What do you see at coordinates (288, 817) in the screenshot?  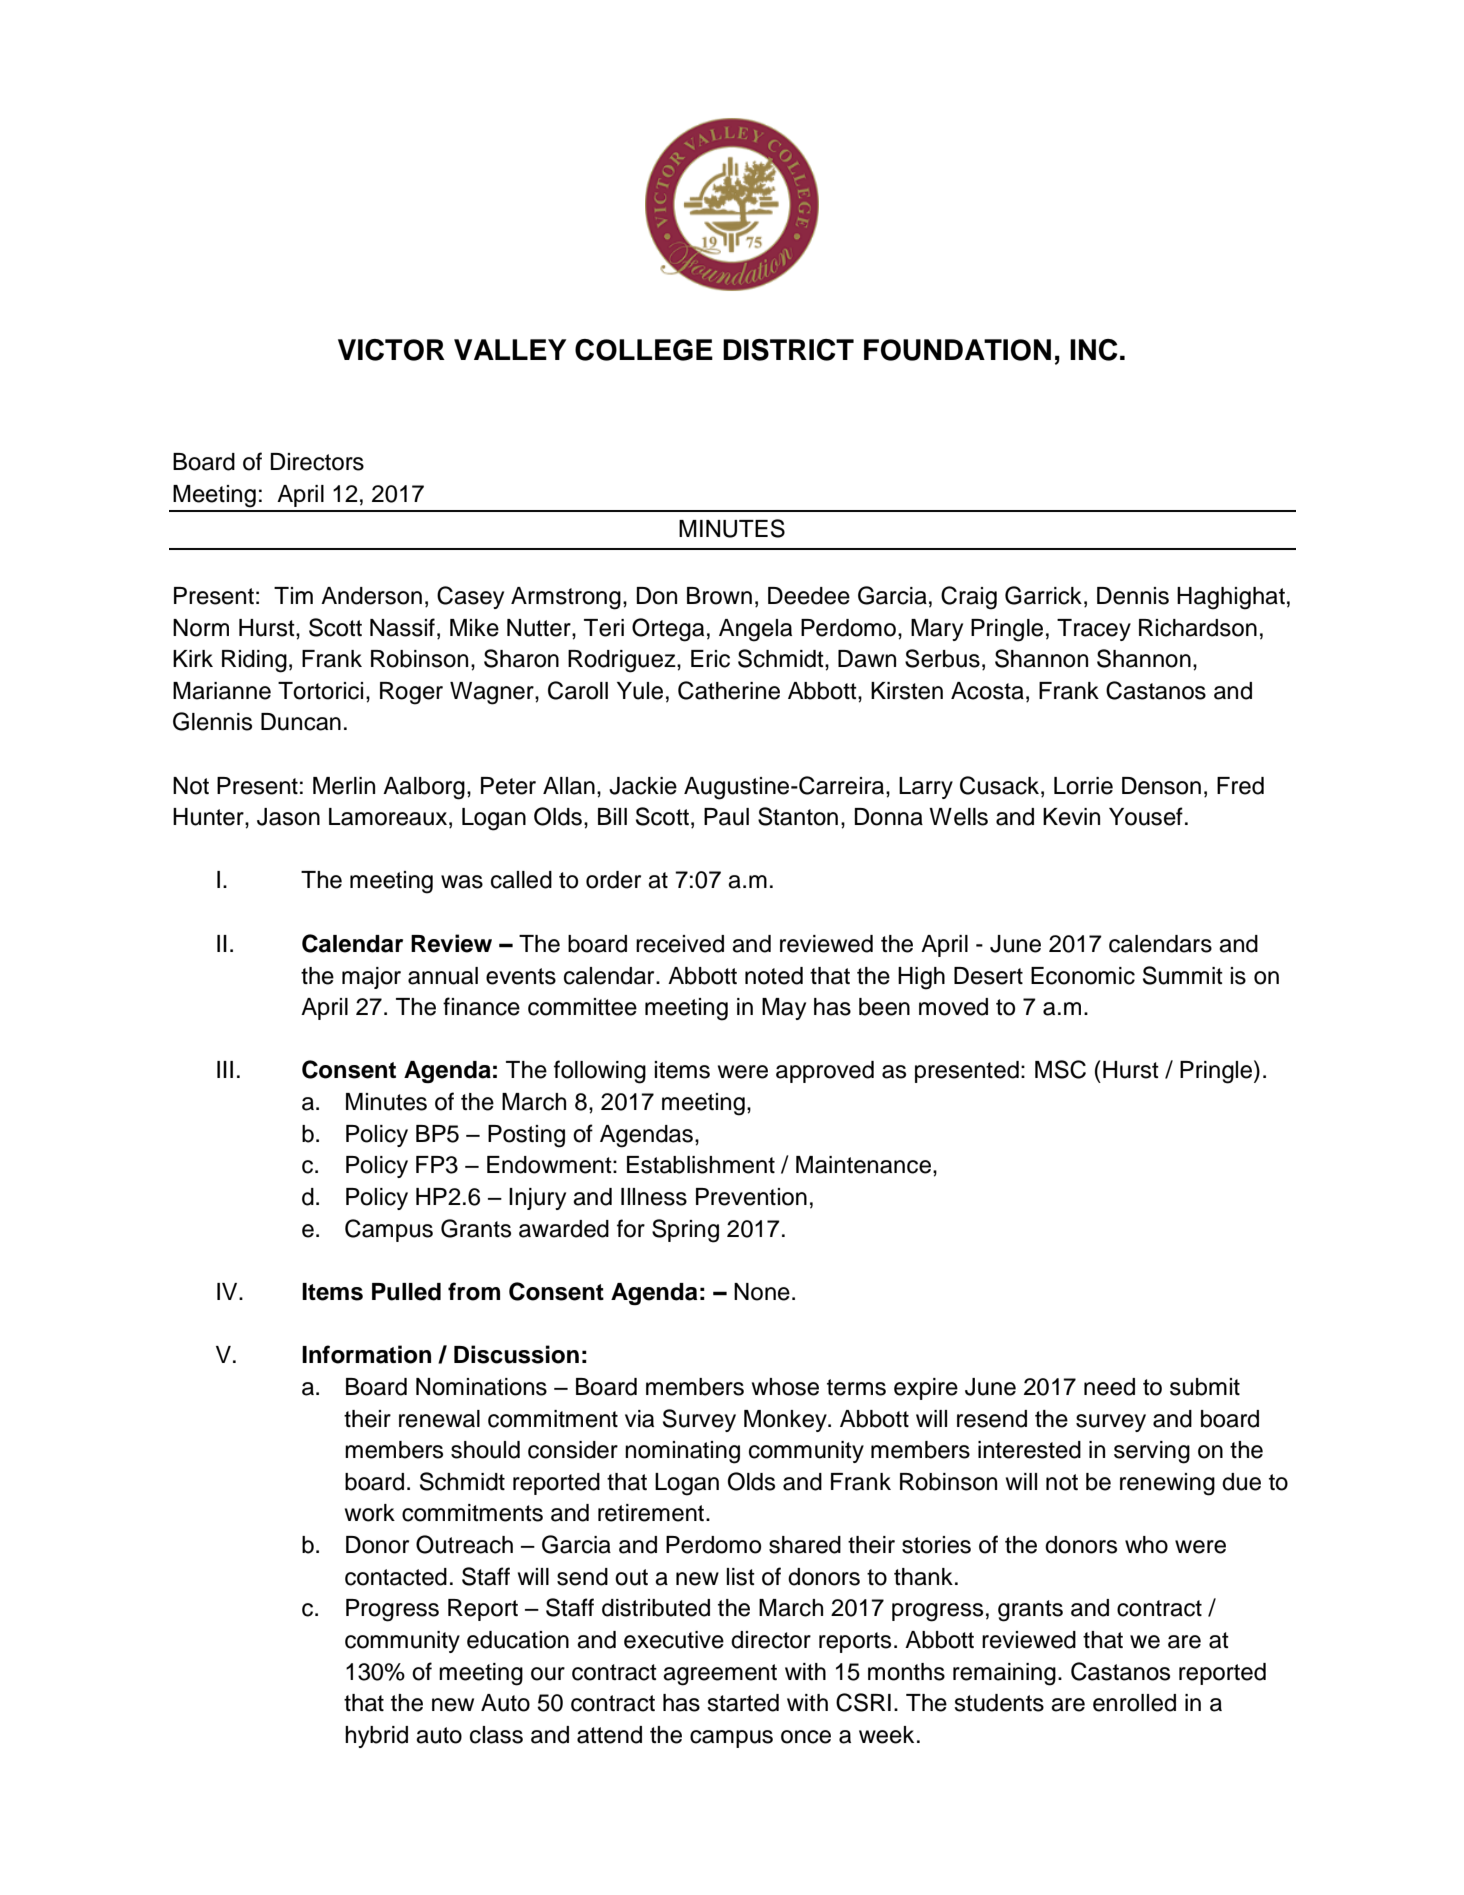 I see `Jason` at bounding box center [288, 817].
